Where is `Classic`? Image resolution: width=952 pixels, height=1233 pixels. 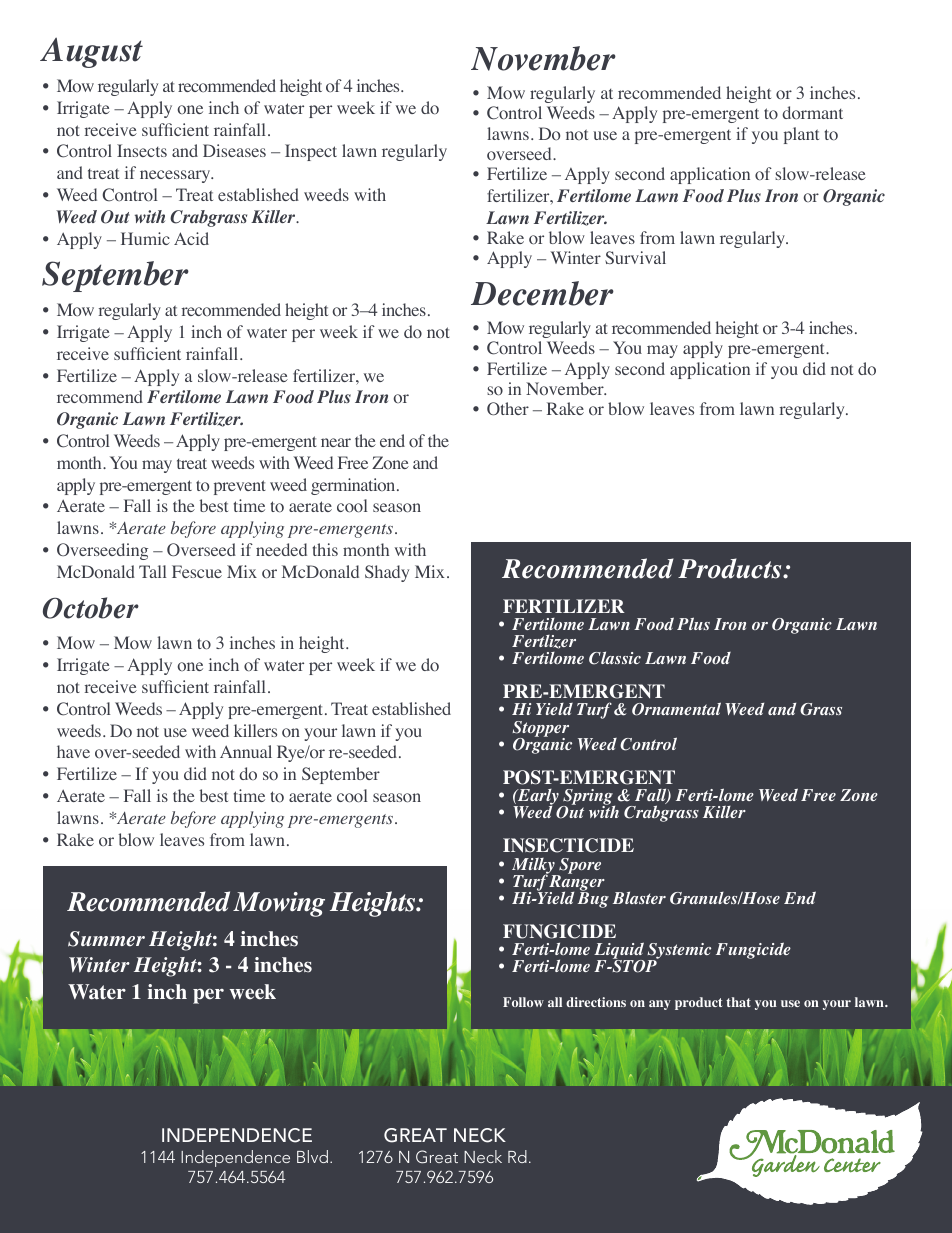 Classic is located at coordinates (615, 658).
